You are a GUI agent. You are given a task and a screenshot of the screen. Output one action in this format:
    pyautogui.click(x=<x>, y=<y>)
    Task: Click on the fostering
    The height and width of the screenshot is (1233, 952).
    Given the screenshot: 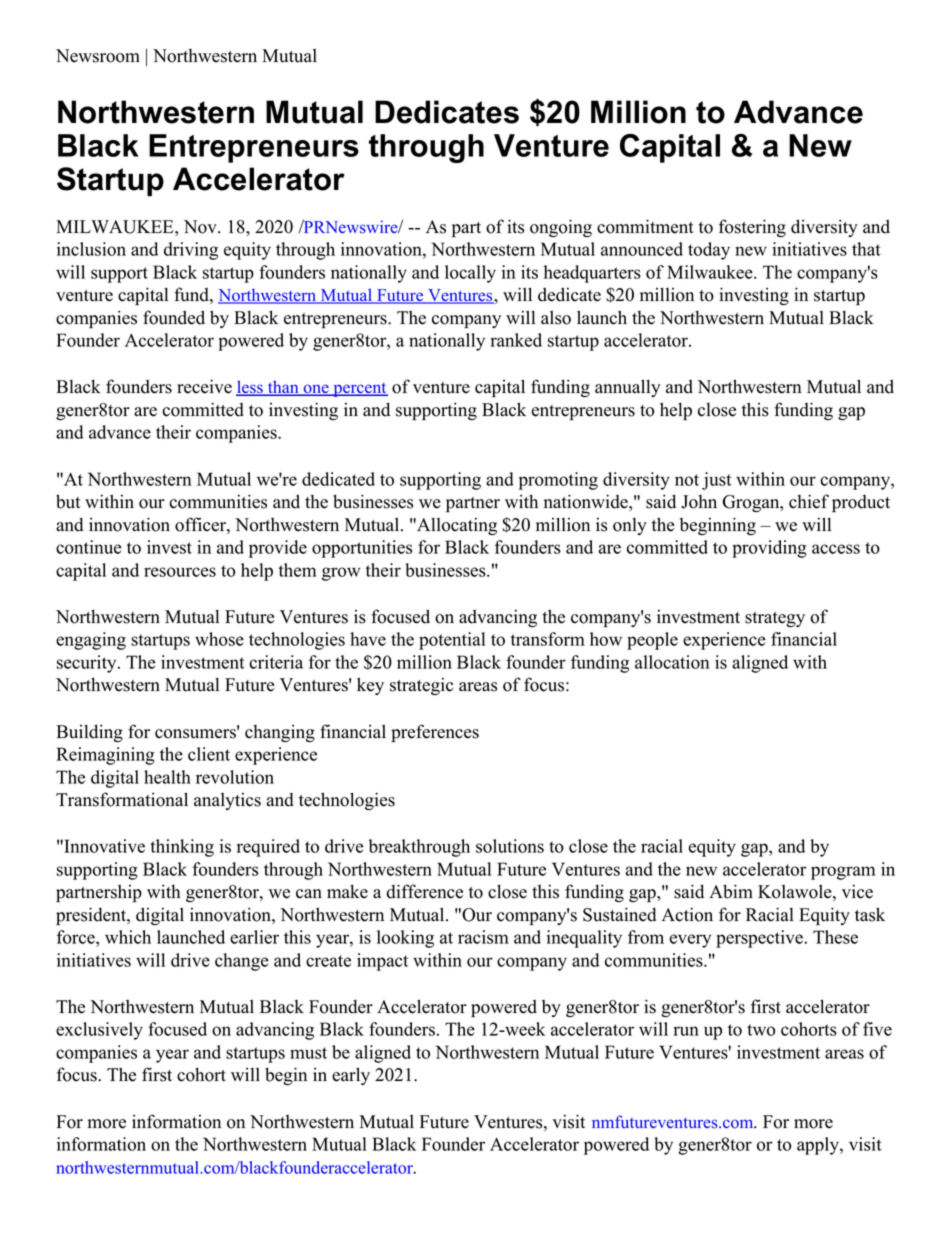 What is the action you would take?
    pyautogui.click(x=752, y=228)
